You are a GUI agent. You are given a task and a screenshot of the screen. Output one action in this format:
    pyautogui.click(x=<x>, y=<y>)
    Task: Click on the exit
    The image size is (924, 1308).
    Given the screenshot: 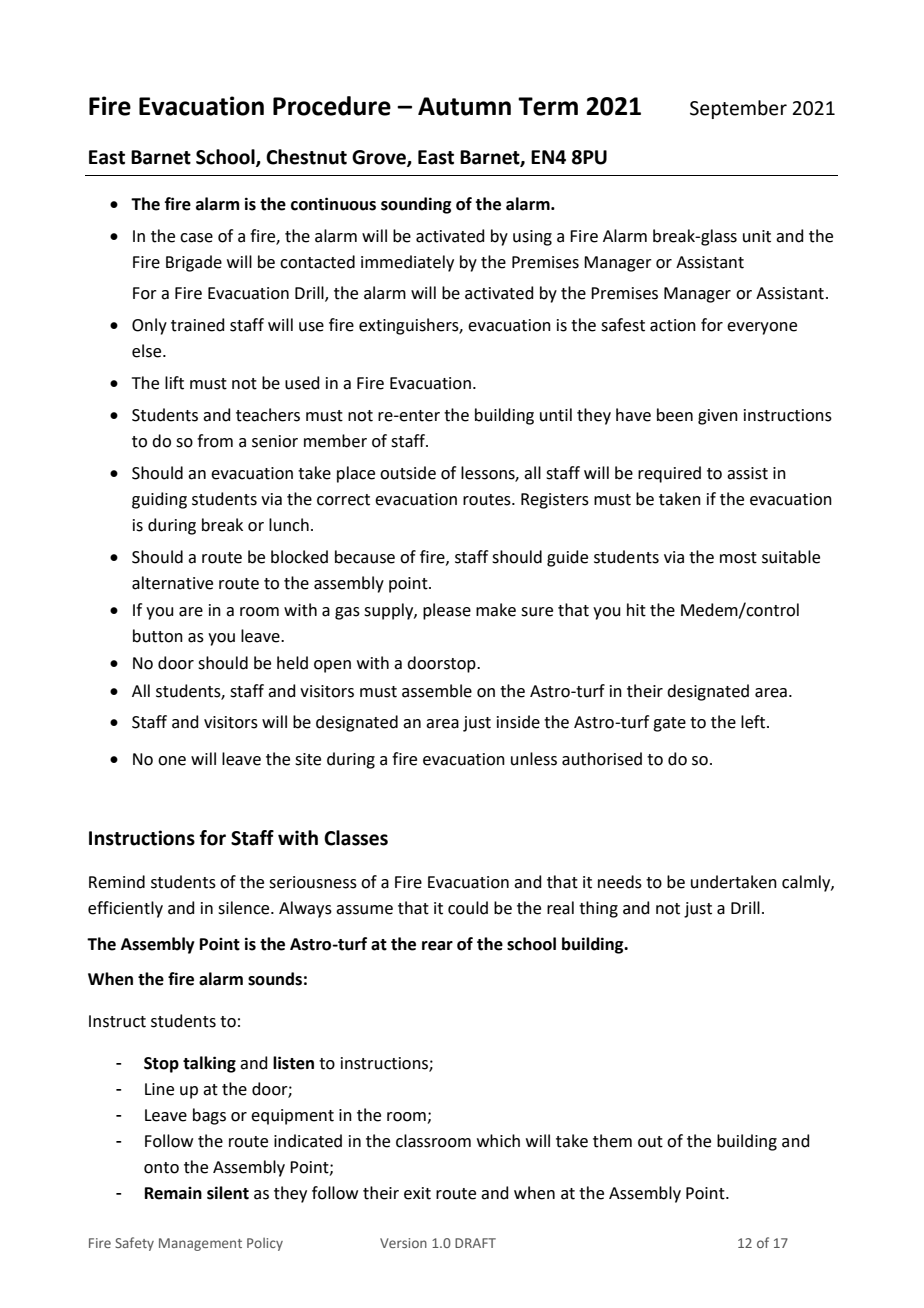 What is the action you would take?
    pyautogui.click(x=417, y=1193)
